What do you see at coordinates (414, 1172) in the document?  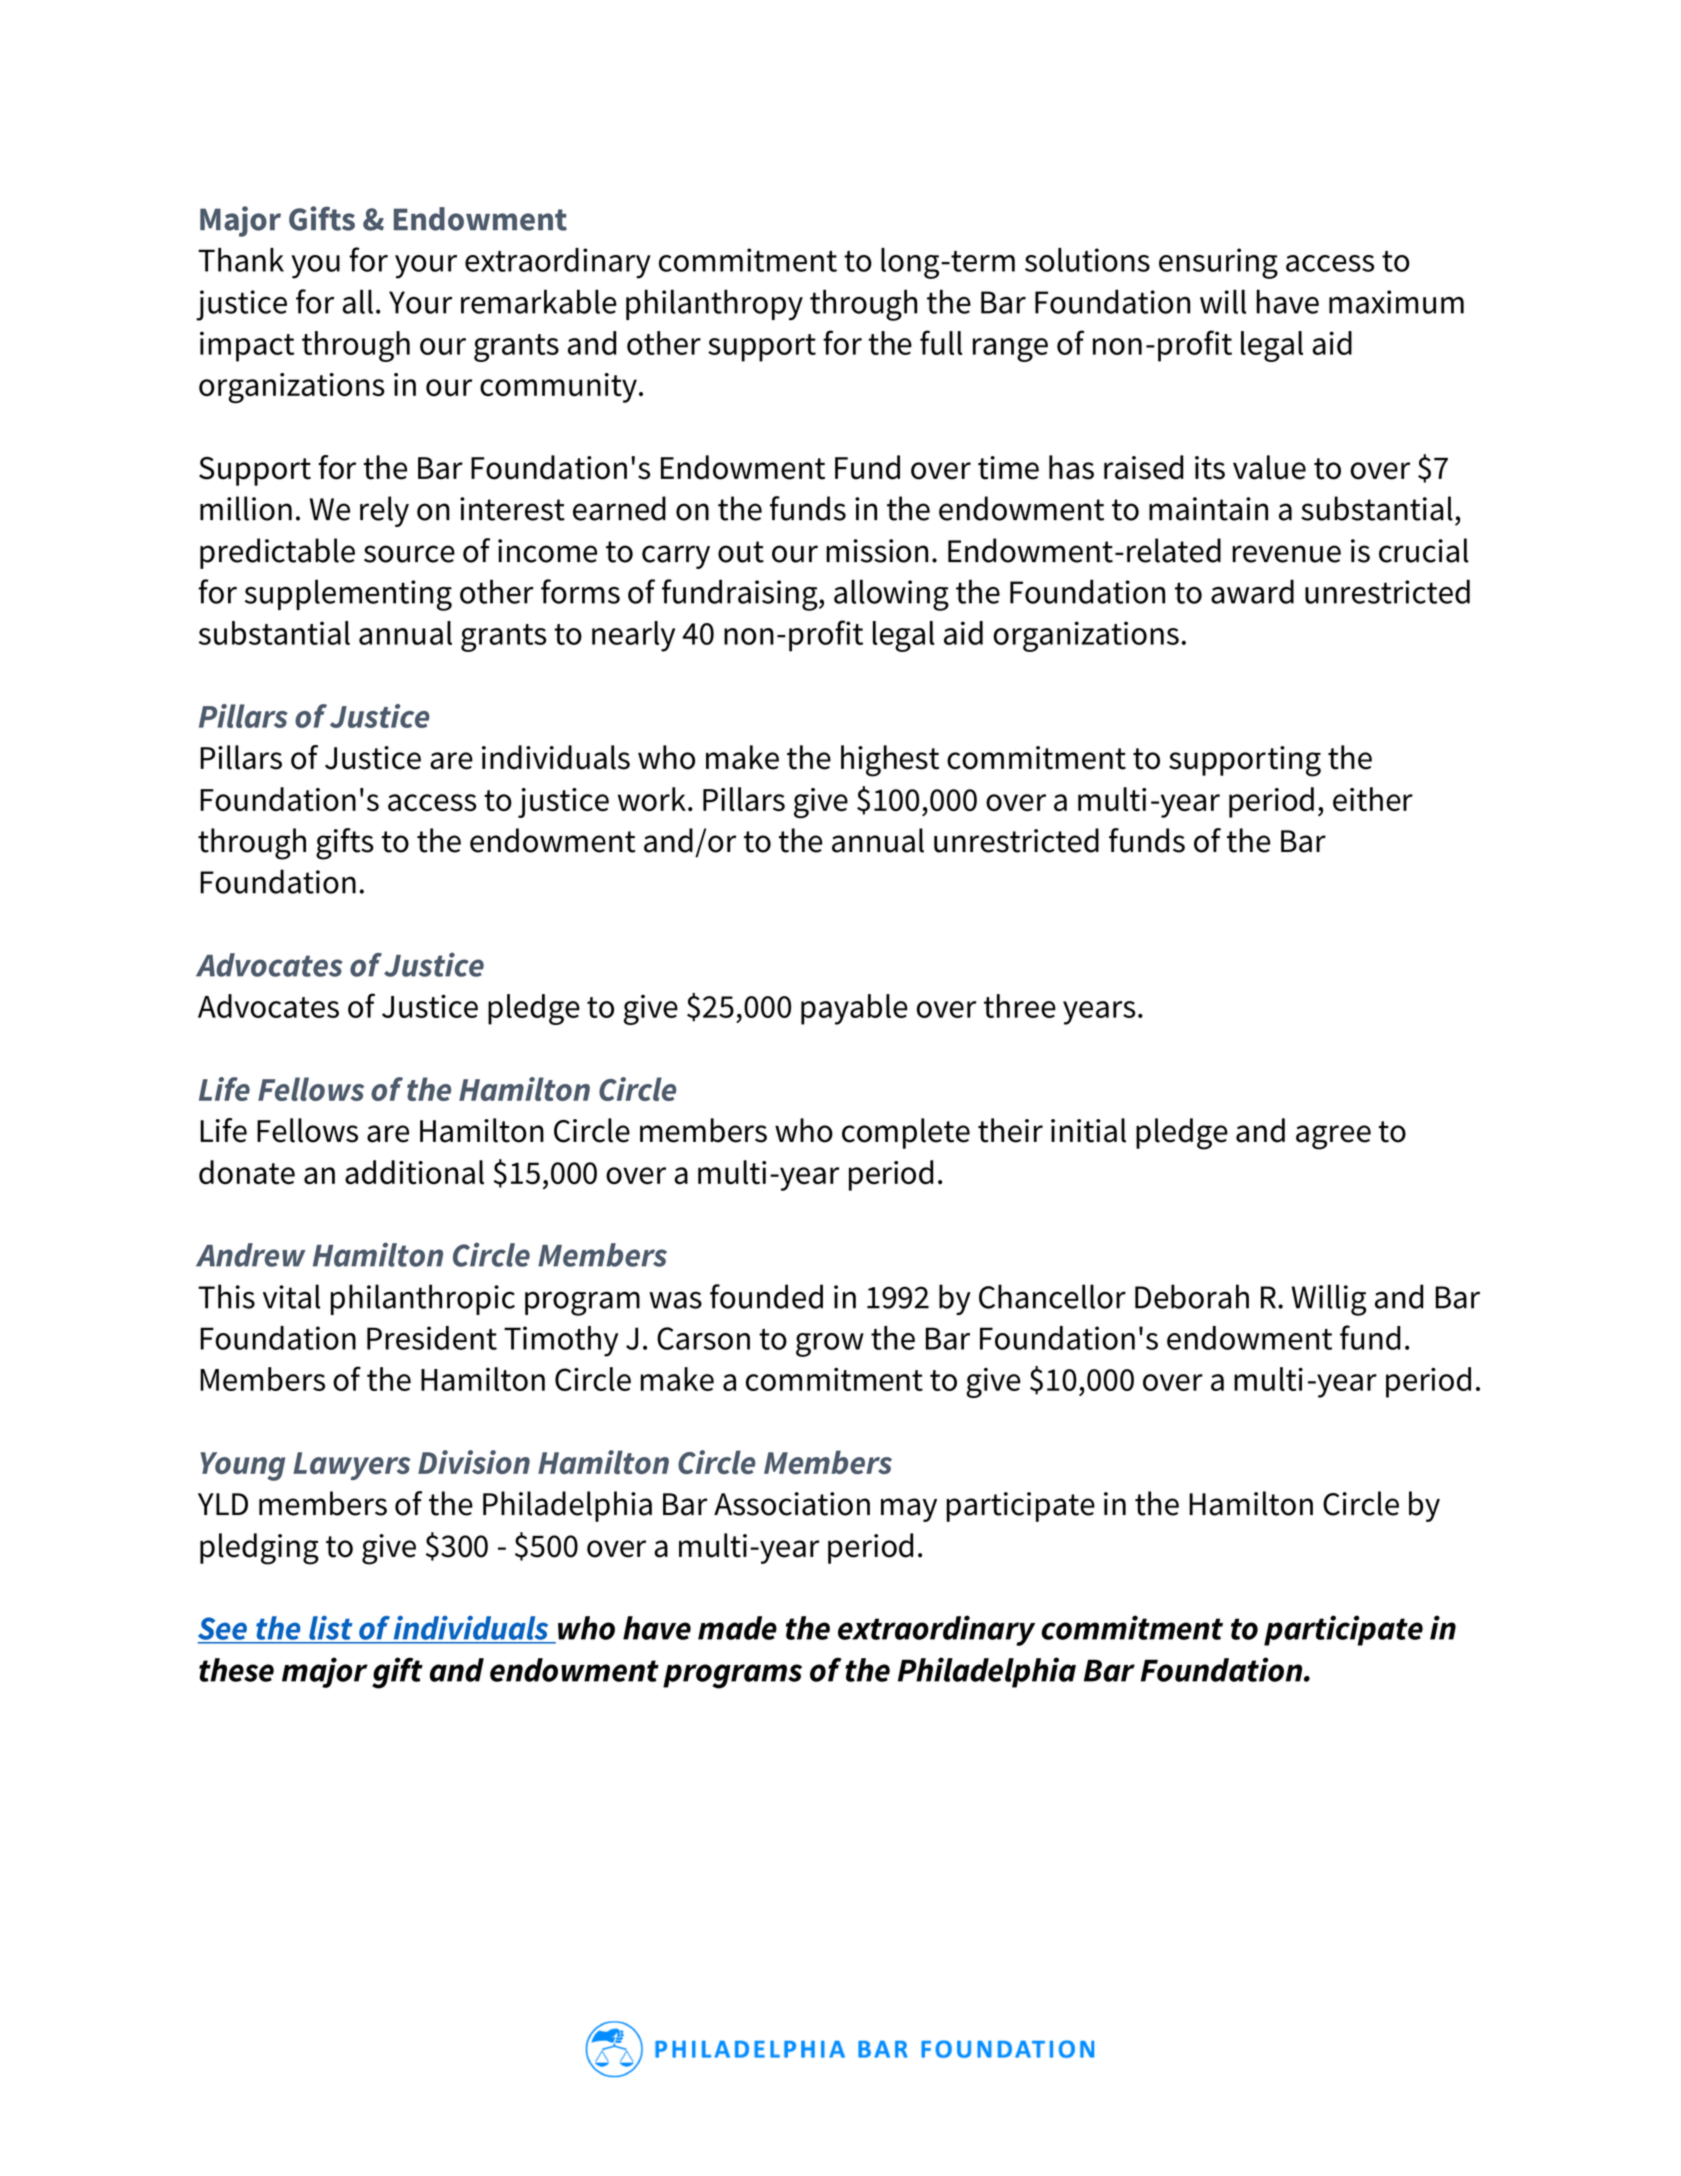 I see `additional` at bounding box center [414, 1172].
